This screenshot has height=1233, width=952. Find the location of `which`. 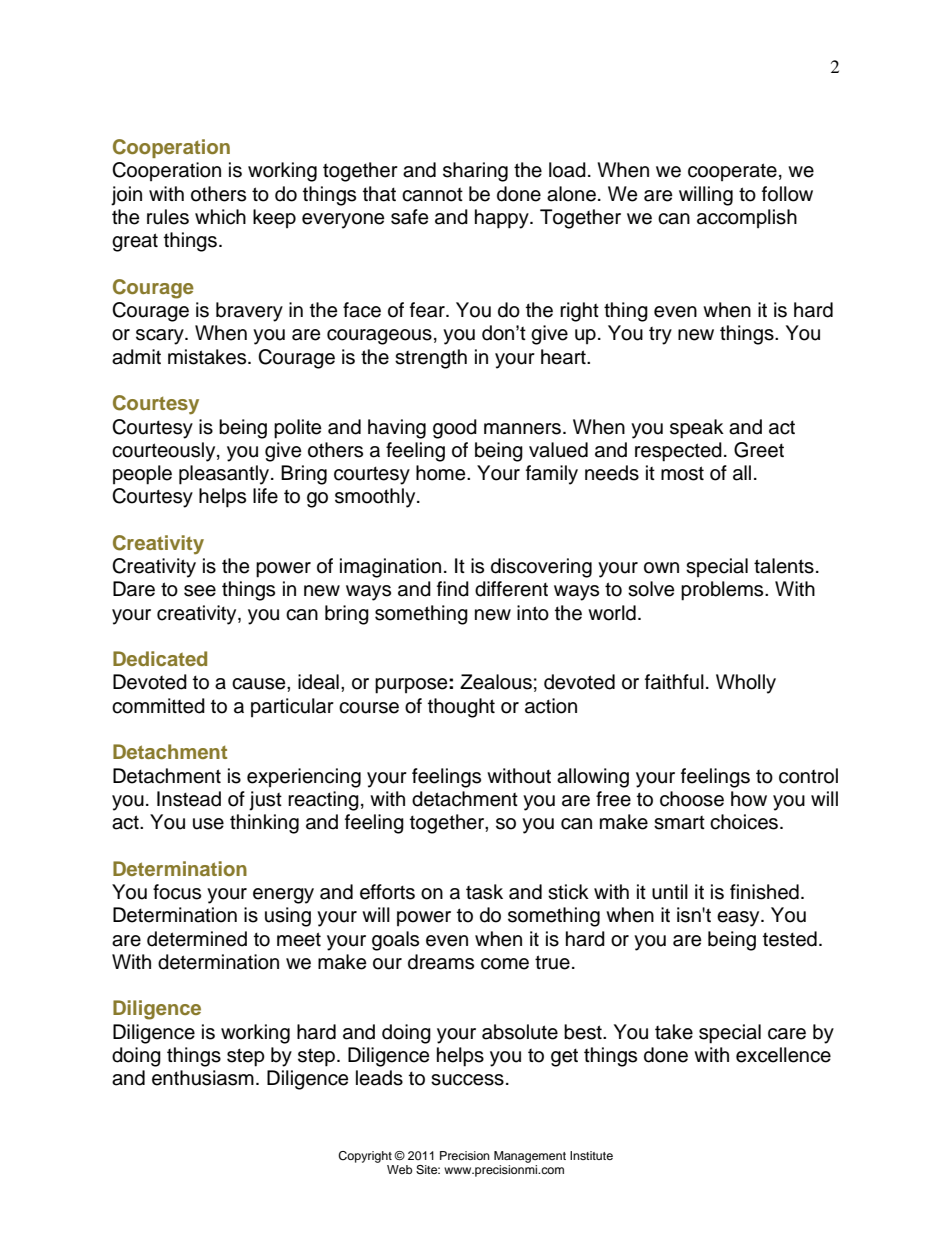

which is located at coordinates (220, 217).
